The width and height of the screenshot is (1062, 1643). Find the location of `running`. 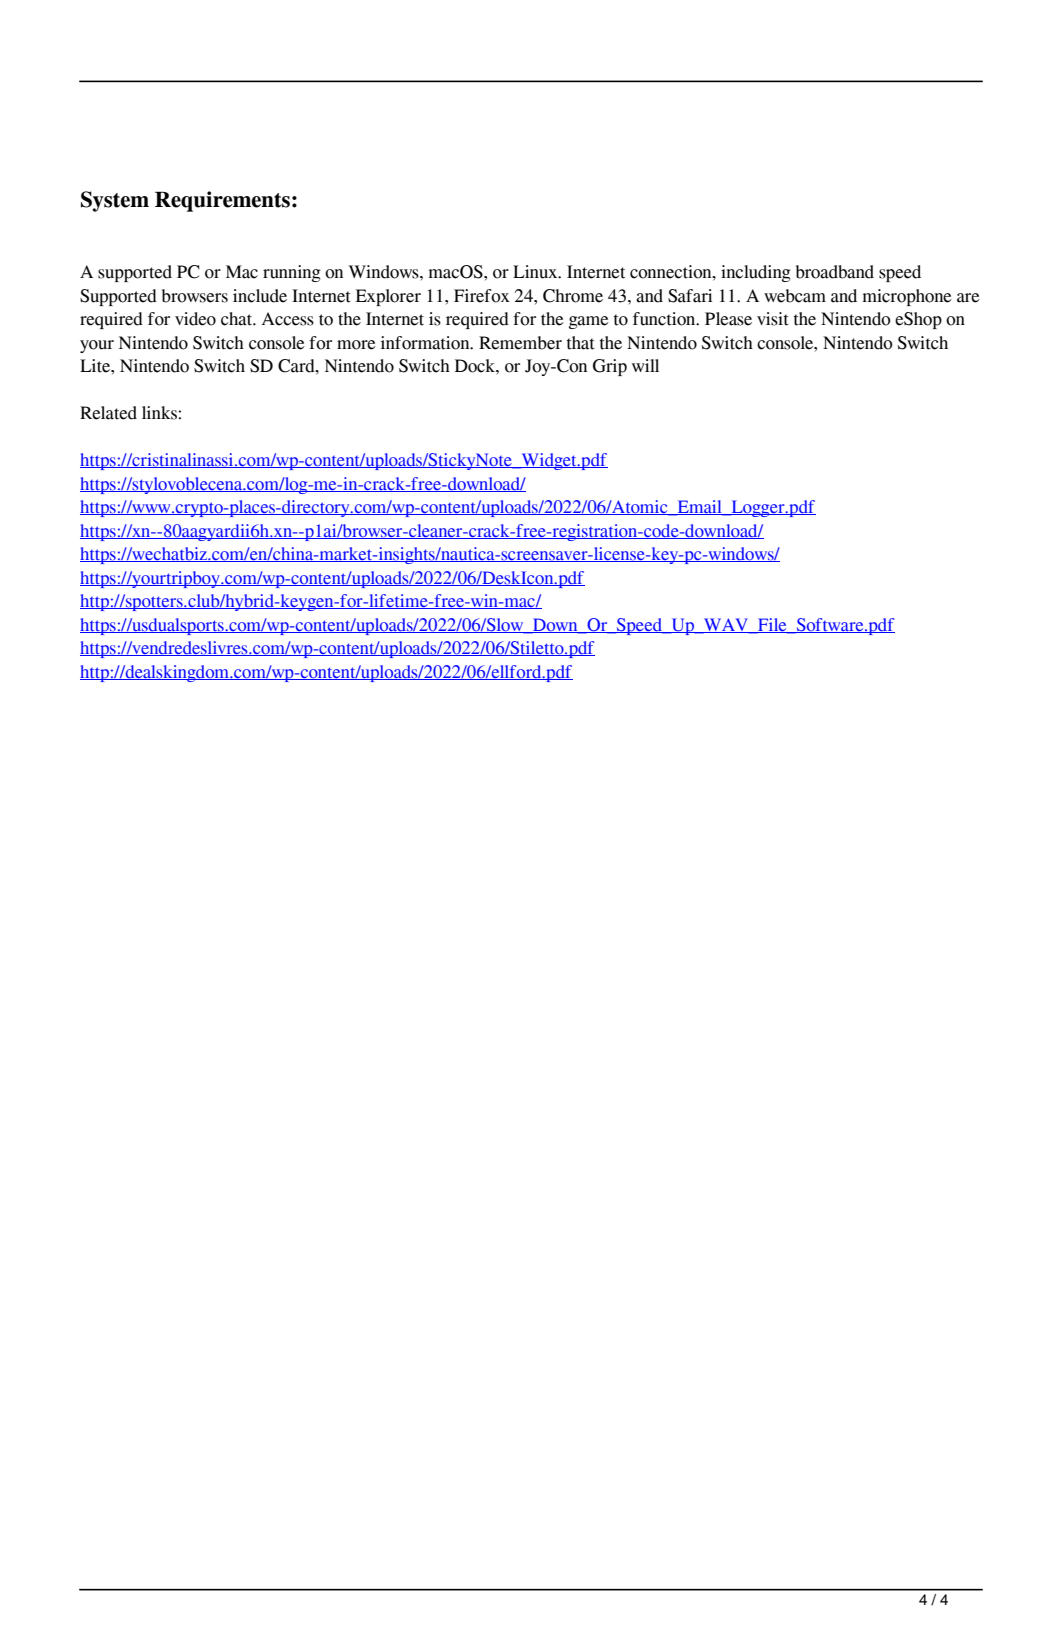

running is located at coordinates (292, 273).
